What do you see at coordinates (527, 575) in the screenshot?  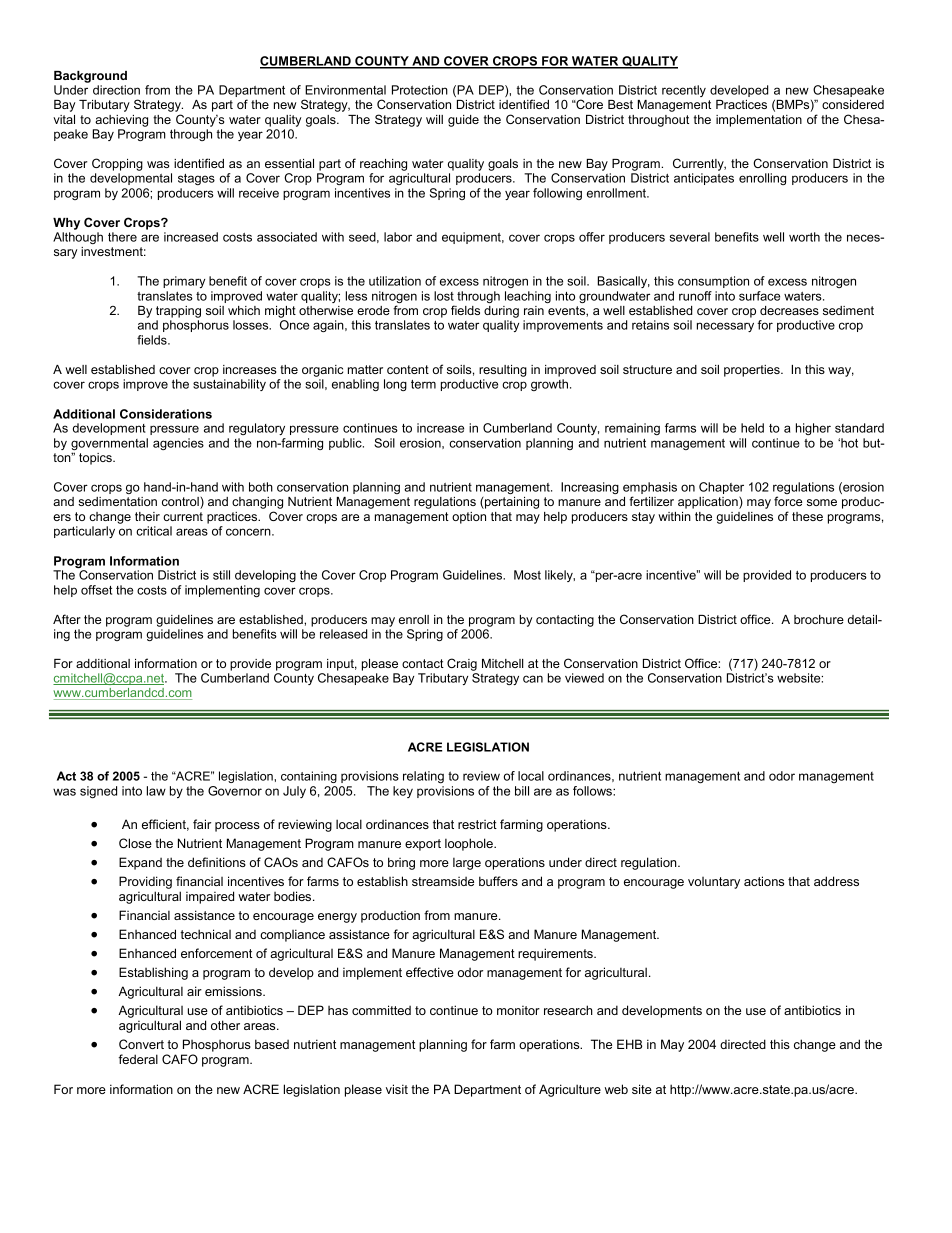 I see `Most` at bounding box center [527, 575].
